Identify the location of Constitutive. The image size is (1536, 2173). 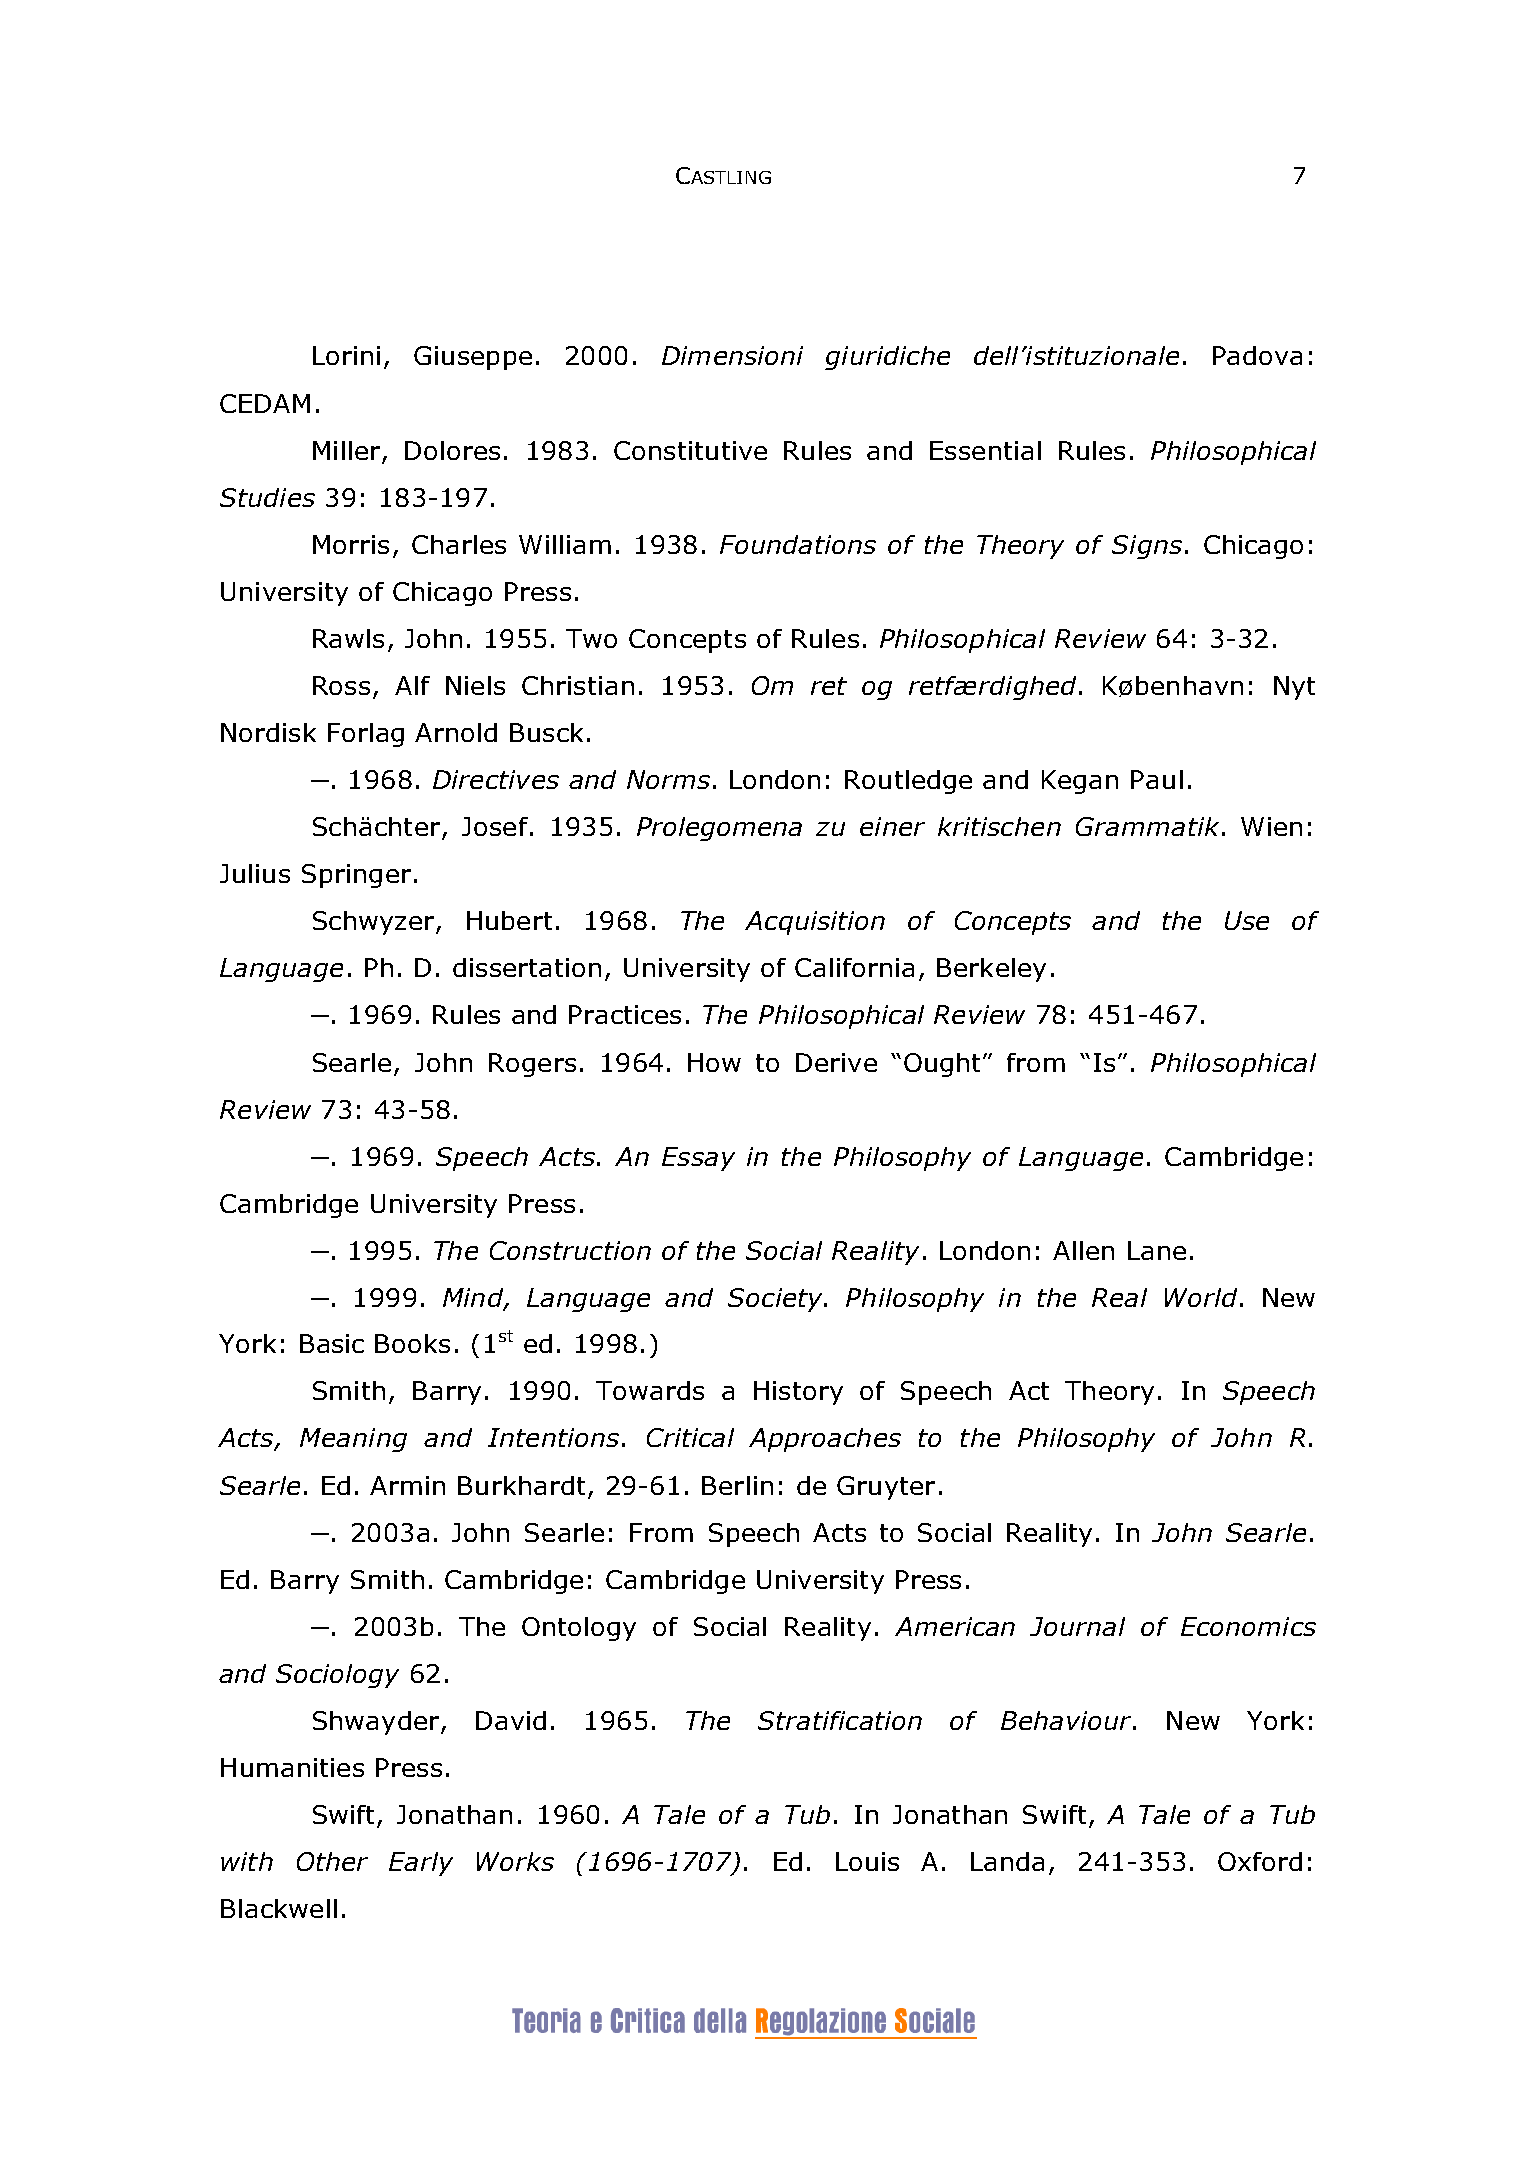
(690, 450).
